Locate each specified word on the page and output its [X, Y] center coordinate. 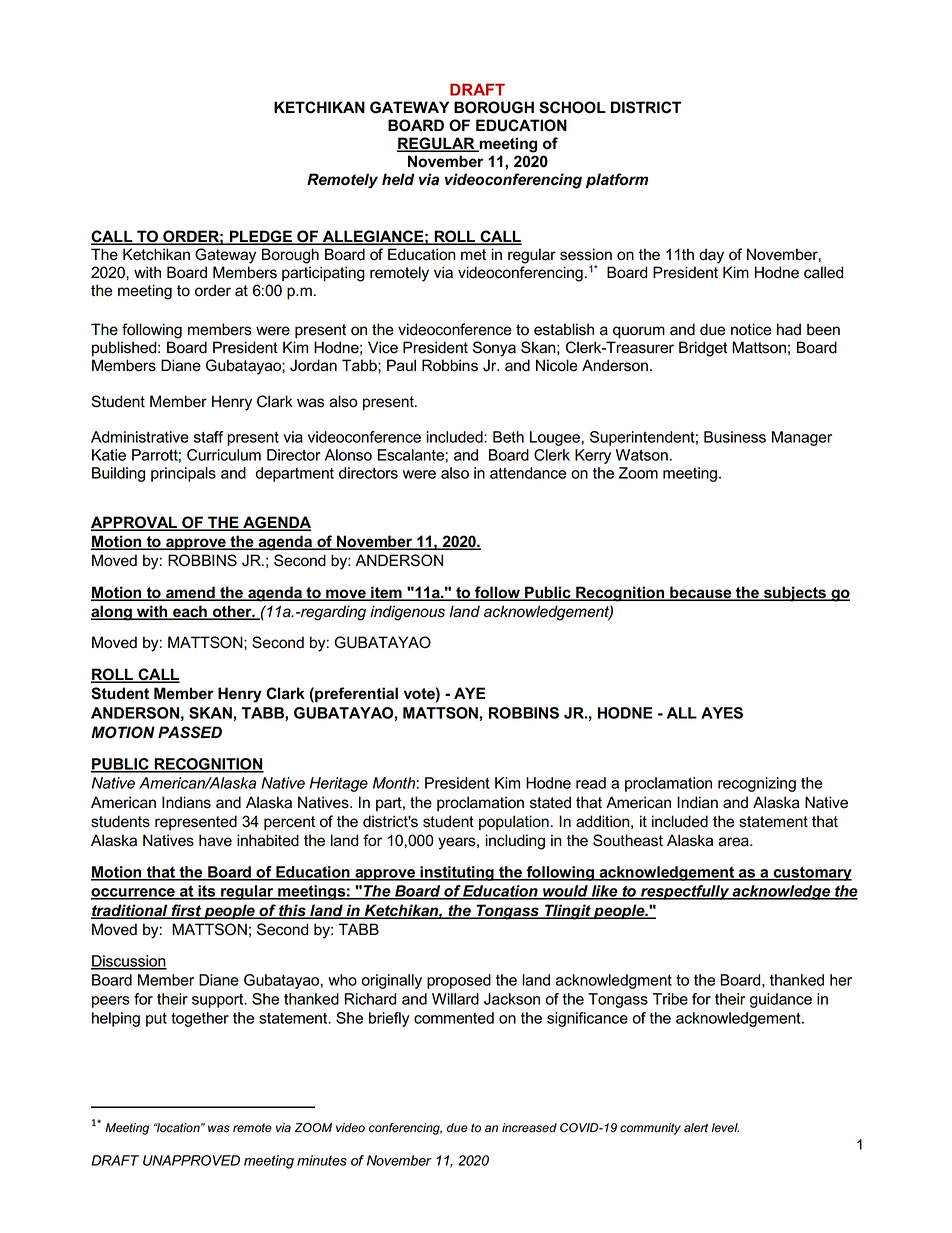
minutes [322, 1160]
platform [617, 180]
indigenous [407, 613]
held [398, 179]
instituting [457, 873]
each [190, 612]
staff [208, 437]
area [734, 842]
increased [529, 1128]
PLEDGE [261, 237]
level [725, 1128]
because [701, 593]
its [207, 892]
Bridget [703, 349]
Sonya [494, 349]
